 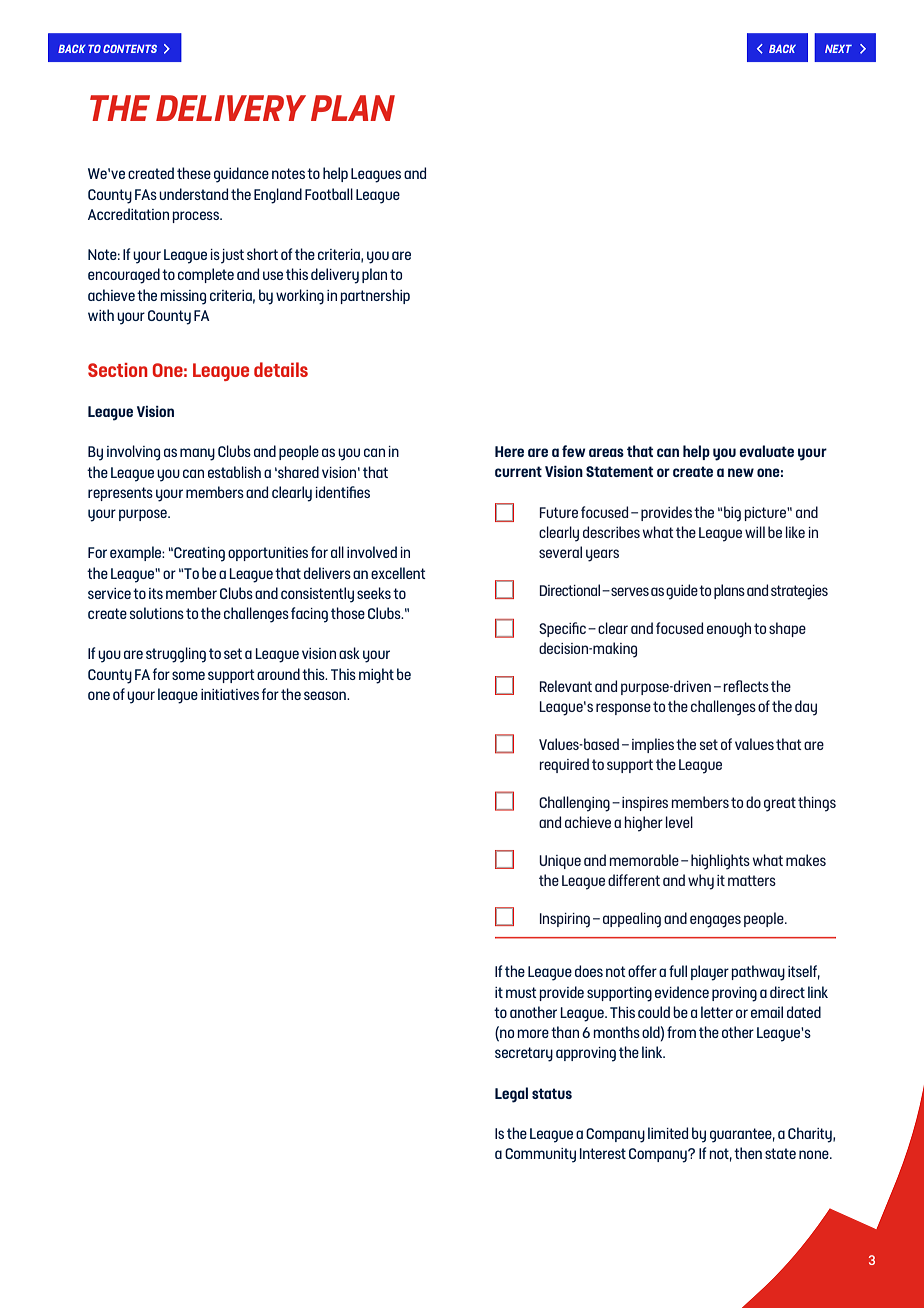 What do you see at coordinates (376, 676) in the document?
I see `might` at bounding box center [376, 676].
